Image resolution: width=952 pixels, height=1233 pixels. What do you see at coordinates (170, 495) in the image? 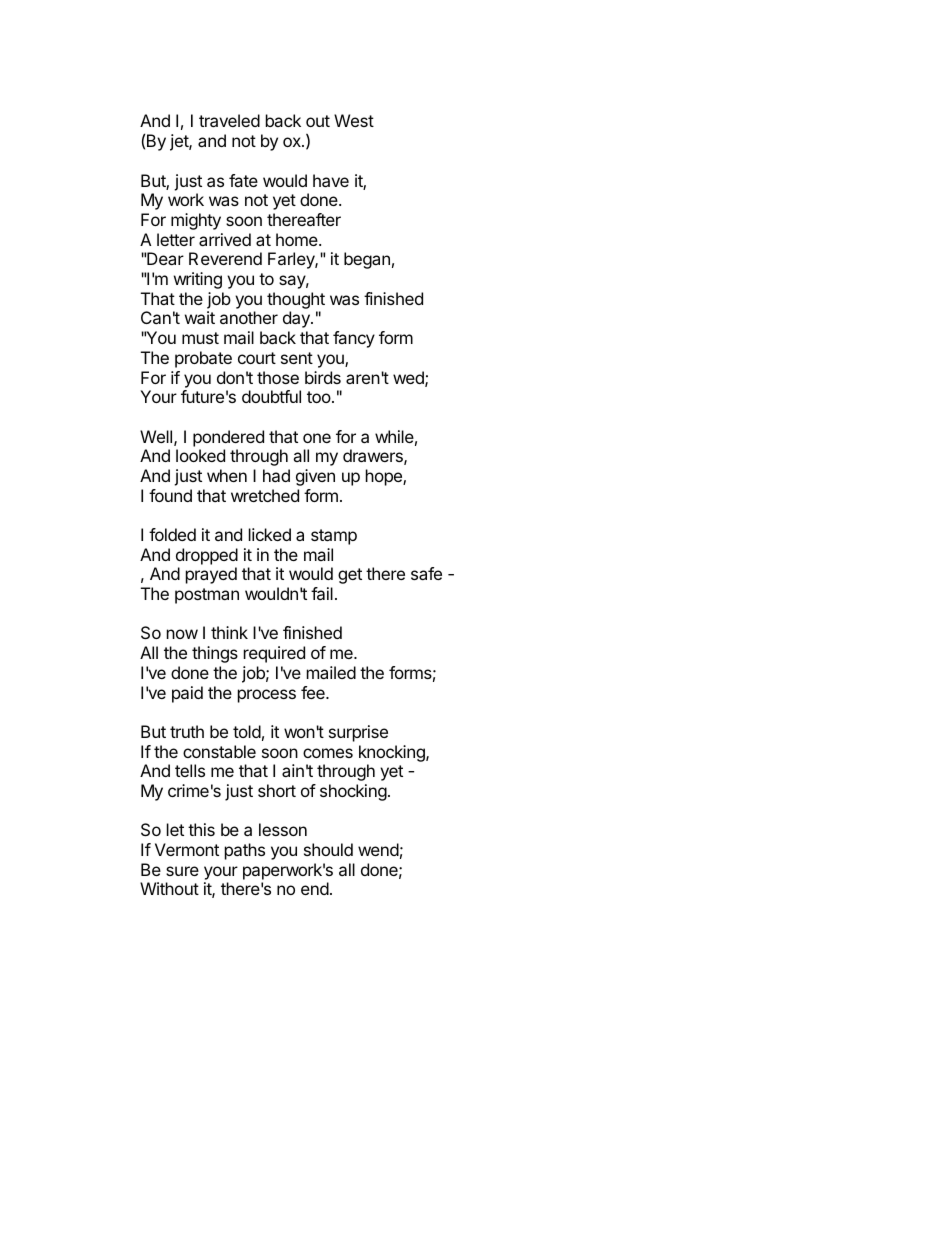
I see `found` at bounding box center [170, 495].
